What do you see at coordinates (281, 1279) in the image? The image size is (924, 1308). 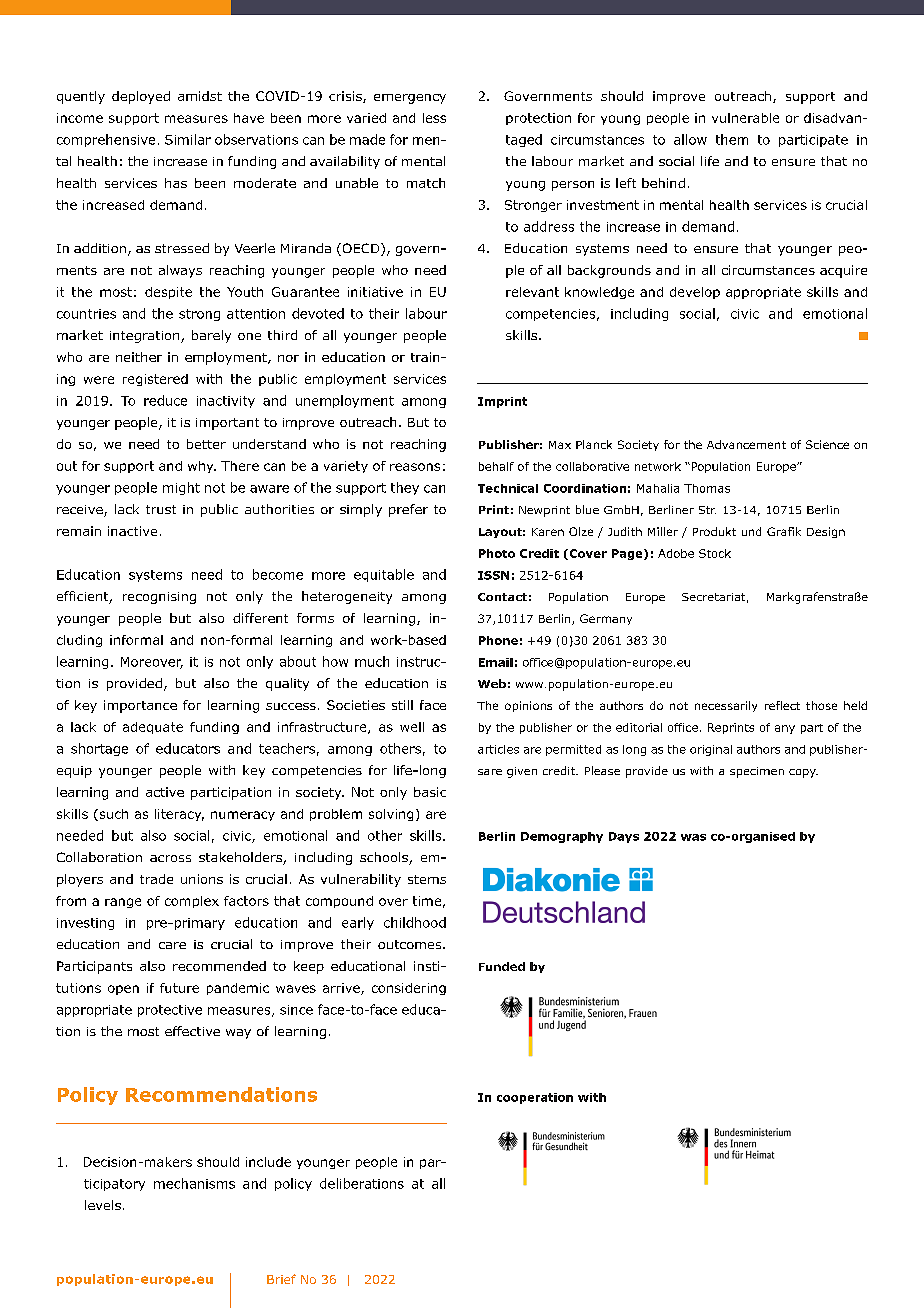 I see `Brief` at bounding box center [281, 1279].
